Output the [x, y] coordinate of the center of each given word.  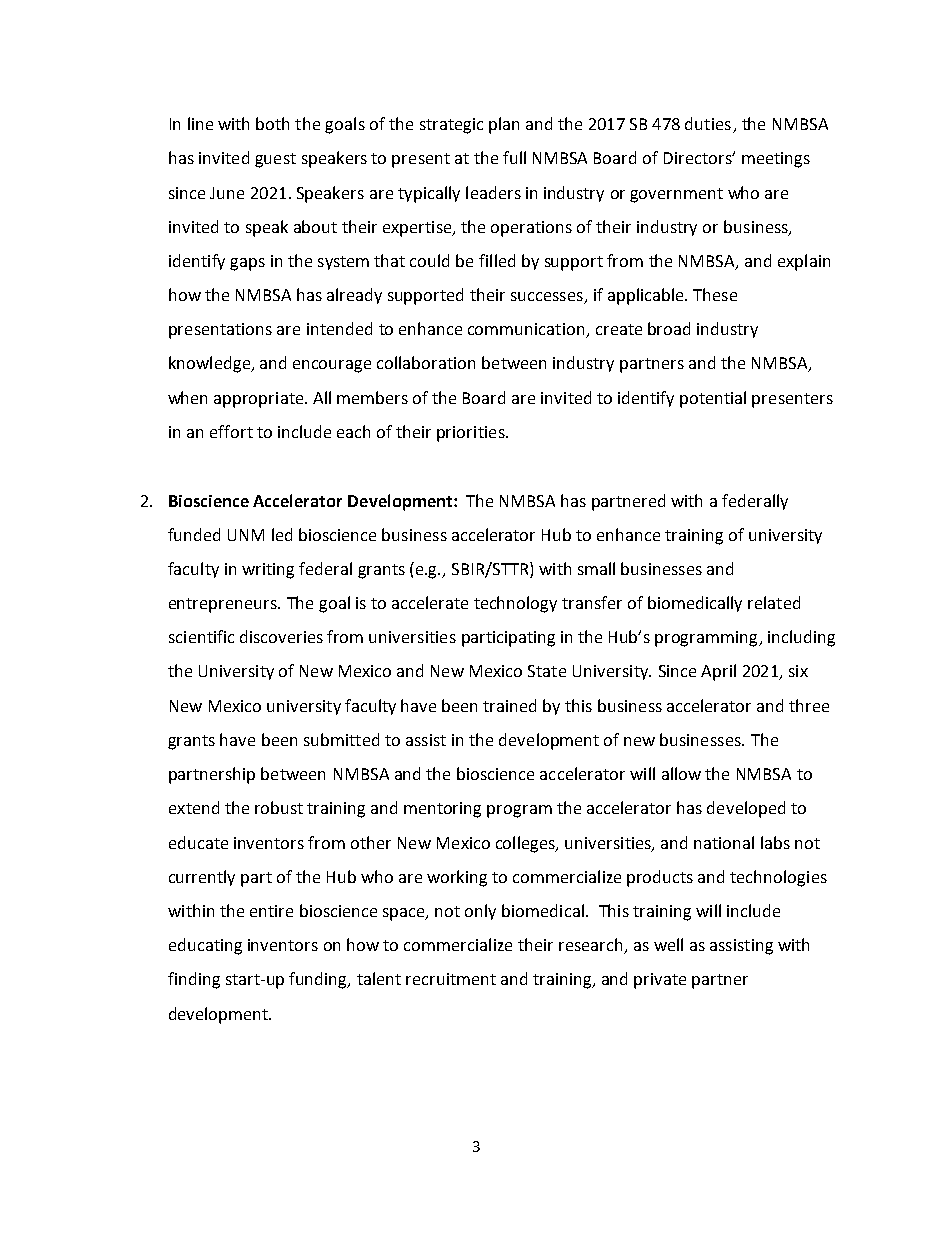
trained [509, 705]
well [668, 944]
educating [205, 946]
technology [515, 604]
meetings [776, 160]
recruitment [451, 979]
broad [669, 328]
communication [527, 330]
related [774, 602]
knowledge [210, 364]
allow [681, 773]
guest [275, 160]
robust [279, 807]
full [514, 157]
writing [268, 571]
